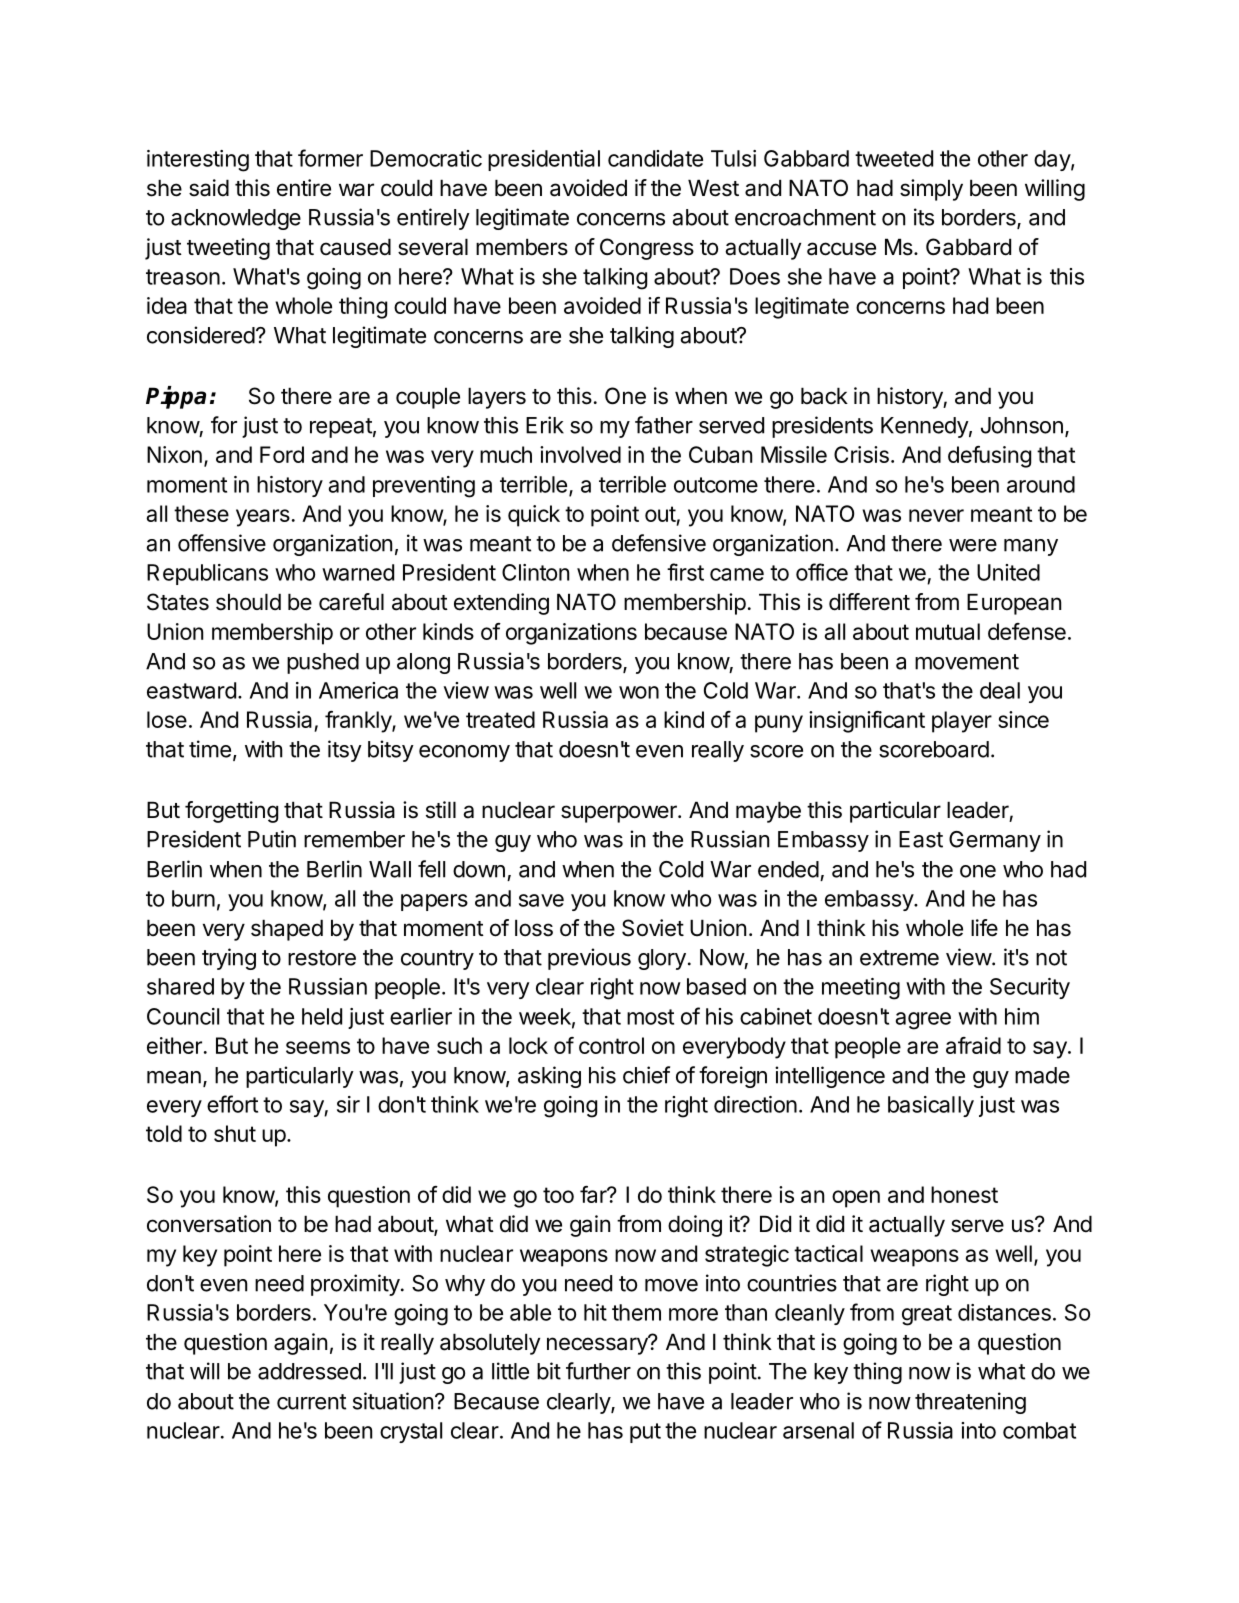 This image has height=1603, width=1239. I want to click on years, so click(263, 518).
